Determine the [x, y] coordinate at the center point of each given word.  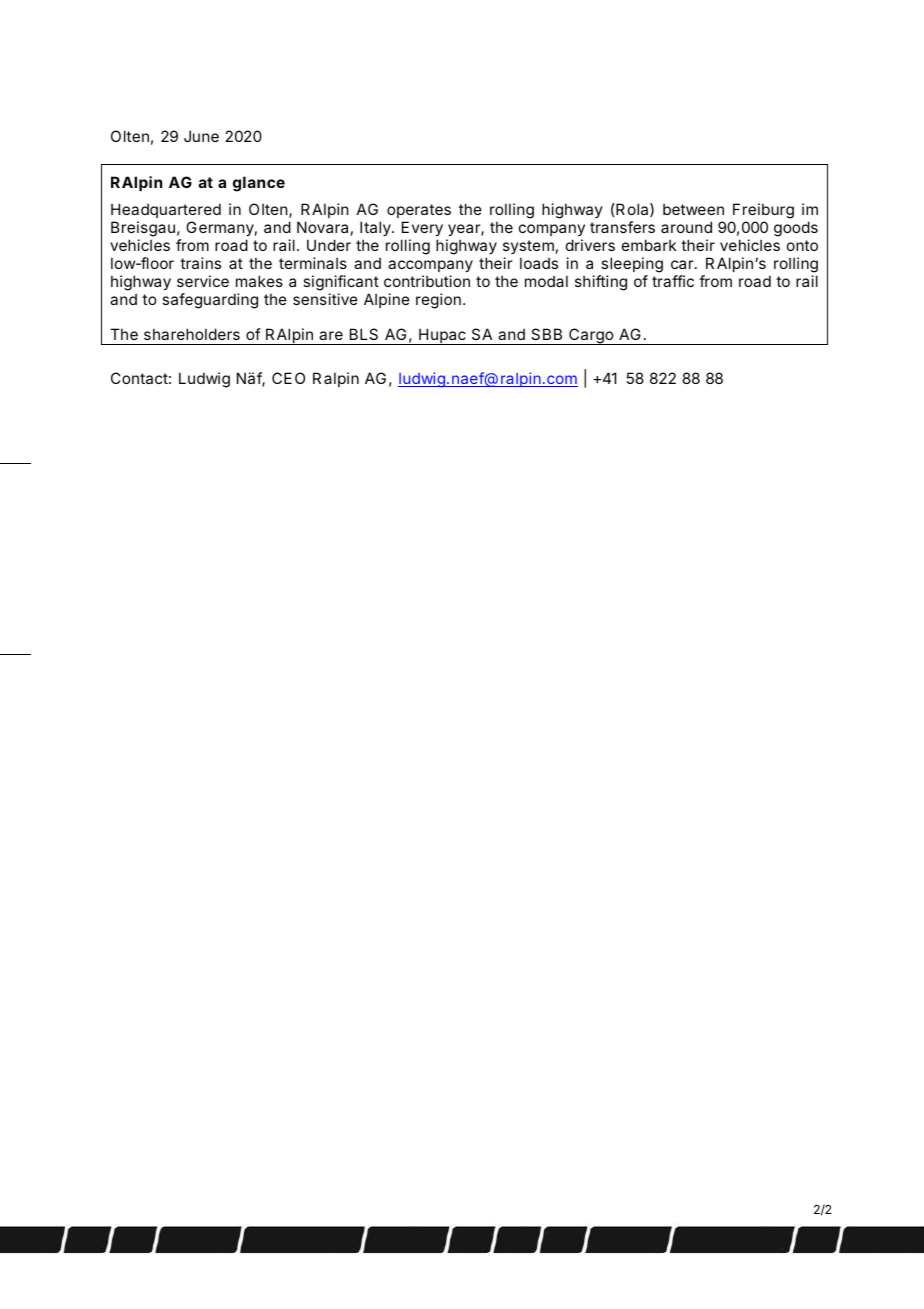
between [693, 209]
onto [802, 245]
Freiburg [762, 212]
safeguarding [210, 301]
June [201, 136]
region [438, 301]
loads [539, 263]
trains [200, 263]
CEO [288, 378]
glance [259, 184]
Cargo [591, 336]
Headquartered [166, 210]
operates [419, 211]
